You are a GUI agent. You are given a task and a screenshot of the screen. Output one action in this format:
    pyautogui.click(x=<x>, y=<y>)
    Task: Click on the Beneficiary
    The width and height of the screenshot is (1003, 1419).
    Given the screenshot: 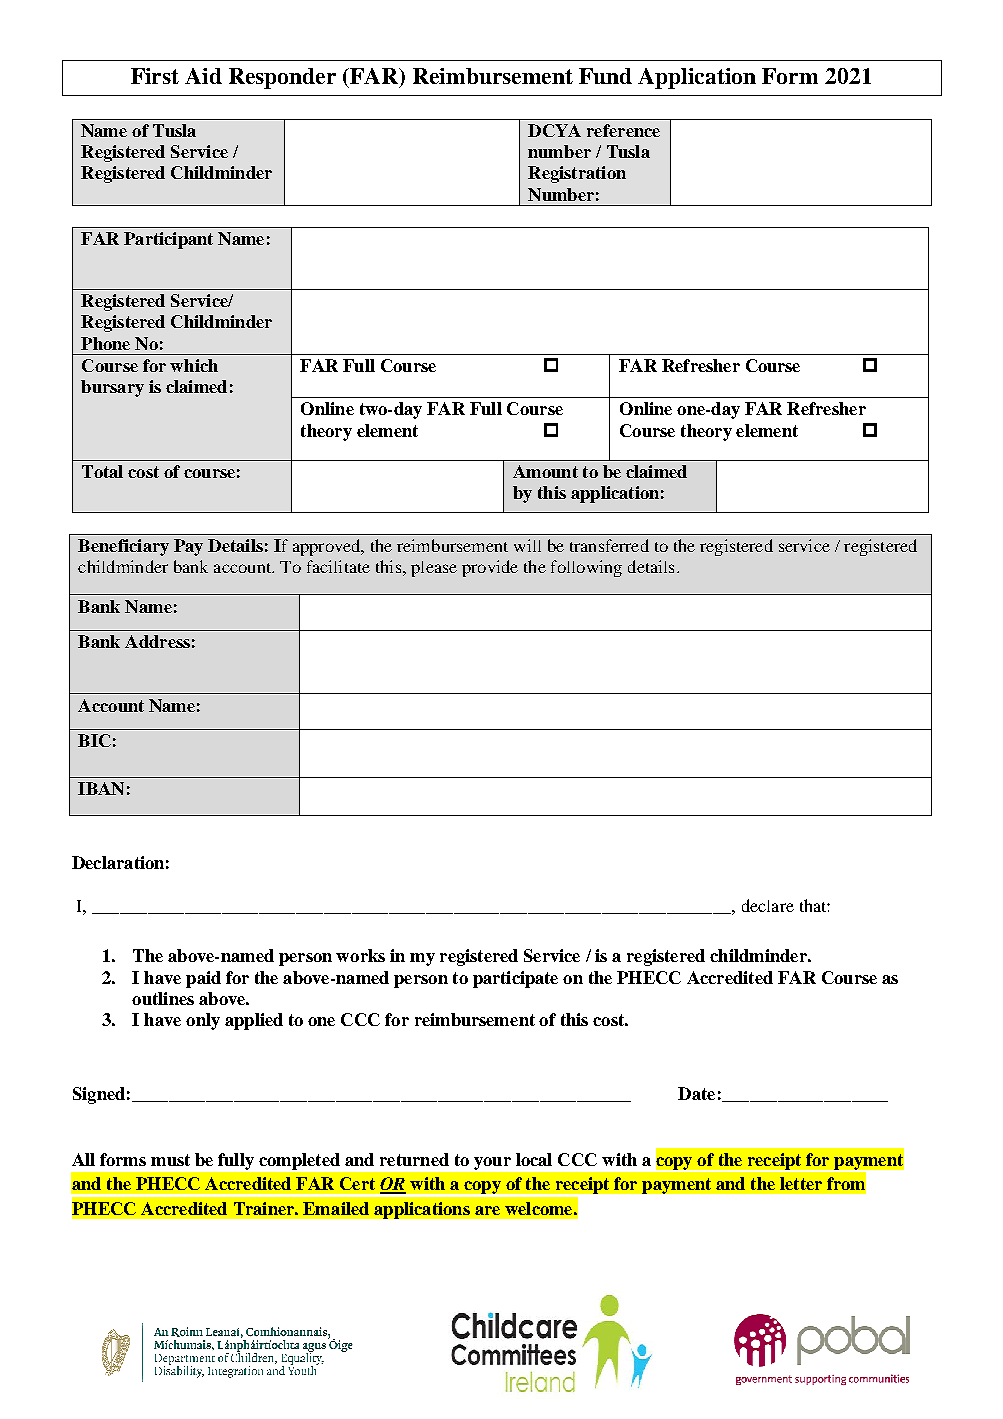 What is the action you would take?
    pyautogui.click(x=123, y=547)
